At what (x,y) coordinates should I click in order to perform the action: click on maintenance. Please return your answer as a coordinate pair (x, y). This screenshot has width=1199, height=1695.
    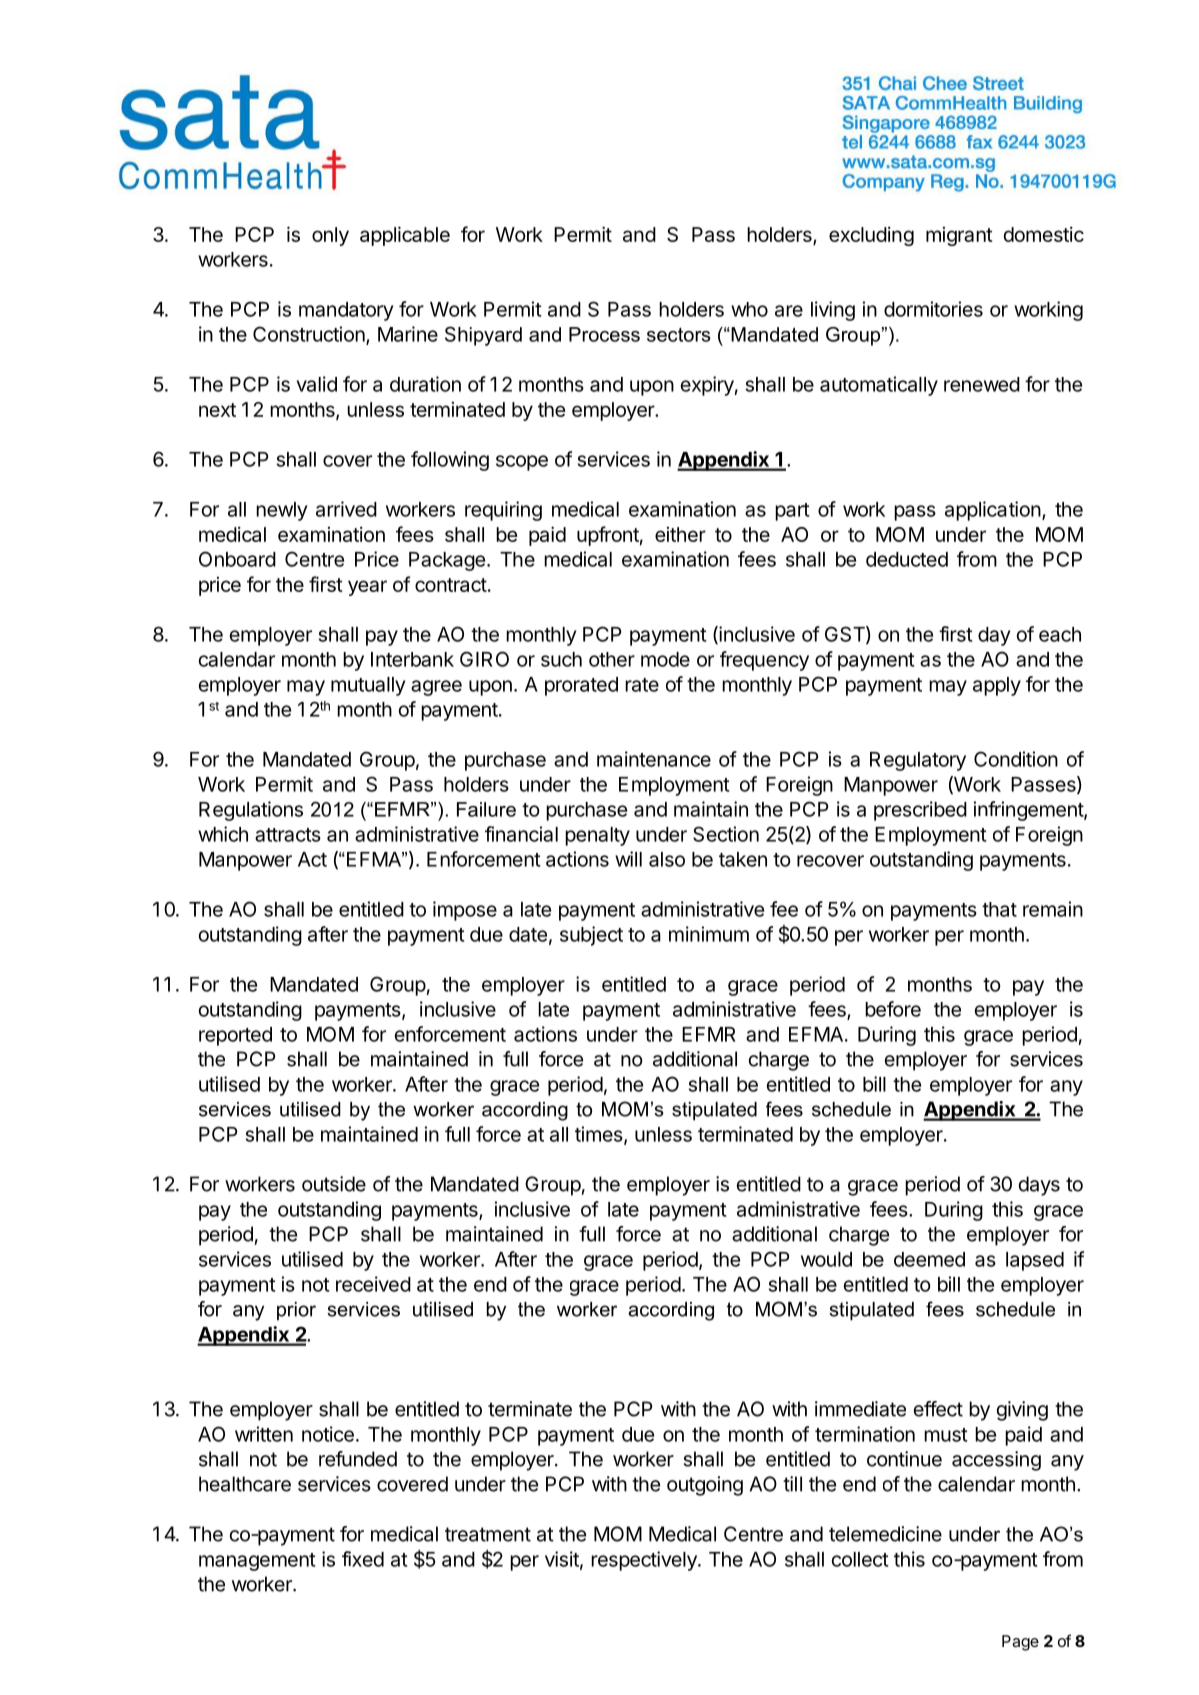
    Looking at the image, I should click on (654, 759).
